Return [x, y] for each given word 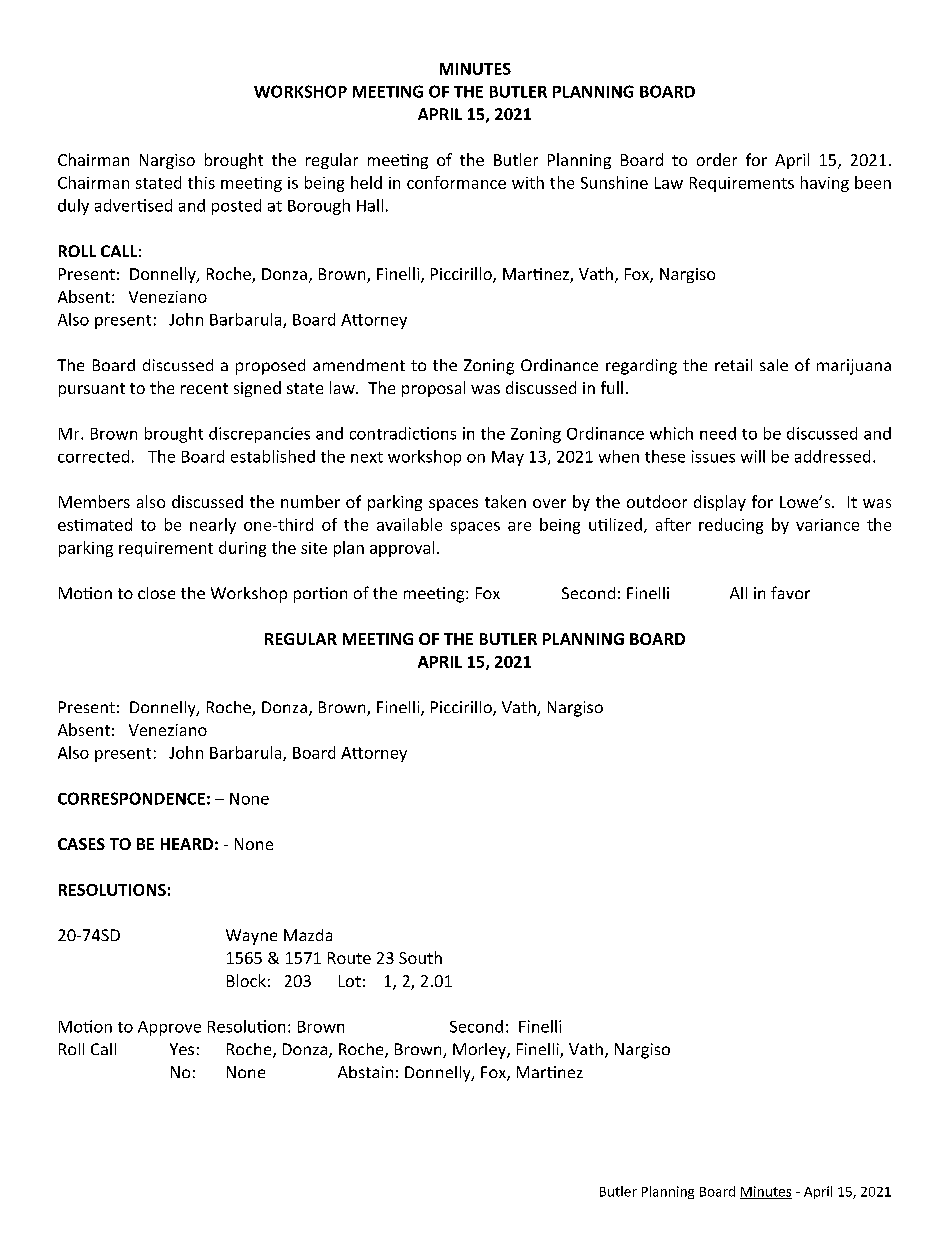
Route [349, 958]
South [420, 957]
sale [774, 365]
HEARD [187, 844]
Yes [182, 1049]
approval [402, 549]
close [156, 593]
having [825, 184]
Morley [480, 1051]
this [201, 182]
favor [790, 592]
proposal [433, 389]
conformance [456, 182]
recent [204, 388]
